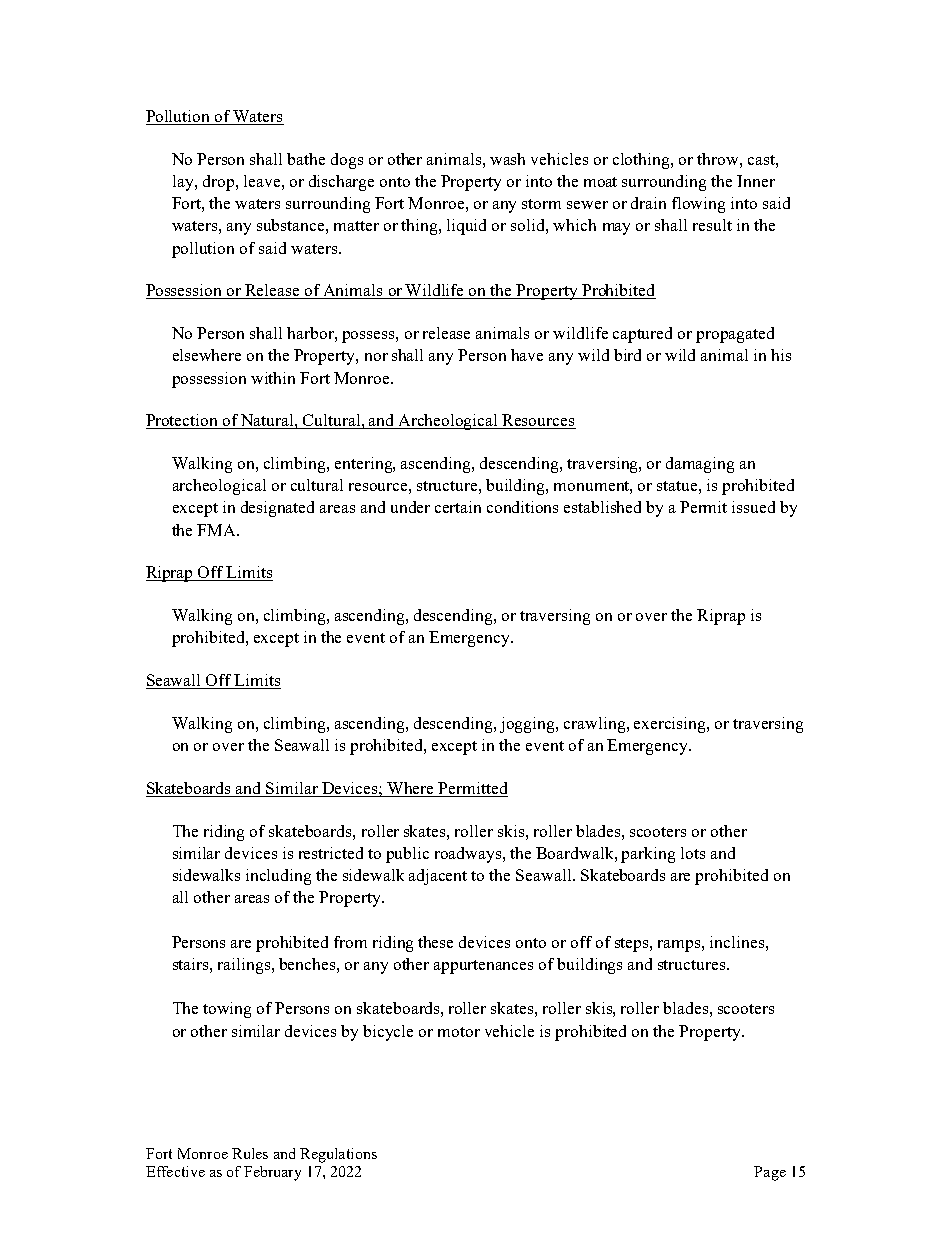 This screenshot has width=952, height=1233. What do you see at coordinates (466, 227) in the screenshot?
I see `liquid` at bounding box center [466, 227].
